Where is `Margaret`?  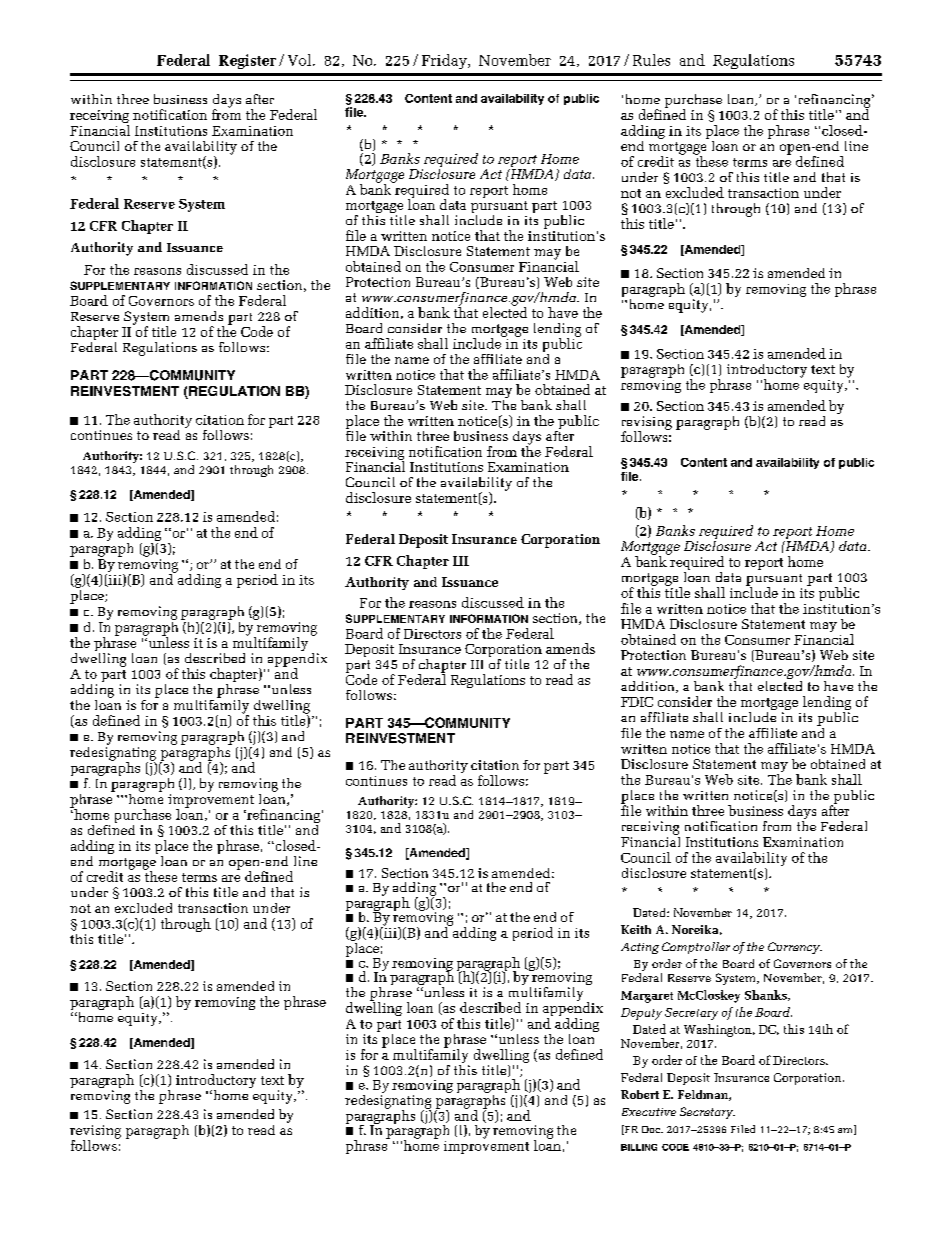 Margaret is located at coordinates (647, 997).
